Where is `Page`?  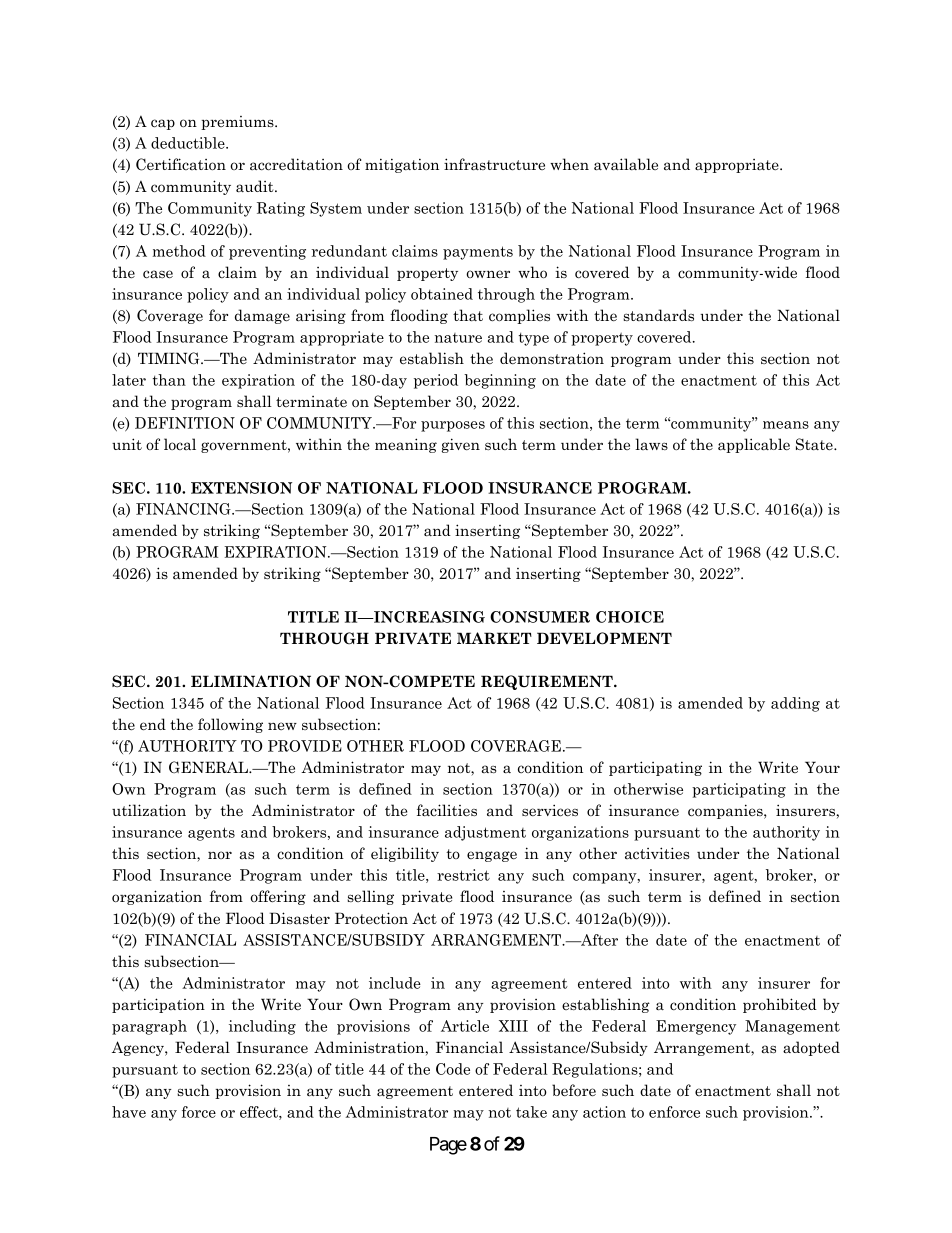
Page is located at coordinates (448, 1146).
